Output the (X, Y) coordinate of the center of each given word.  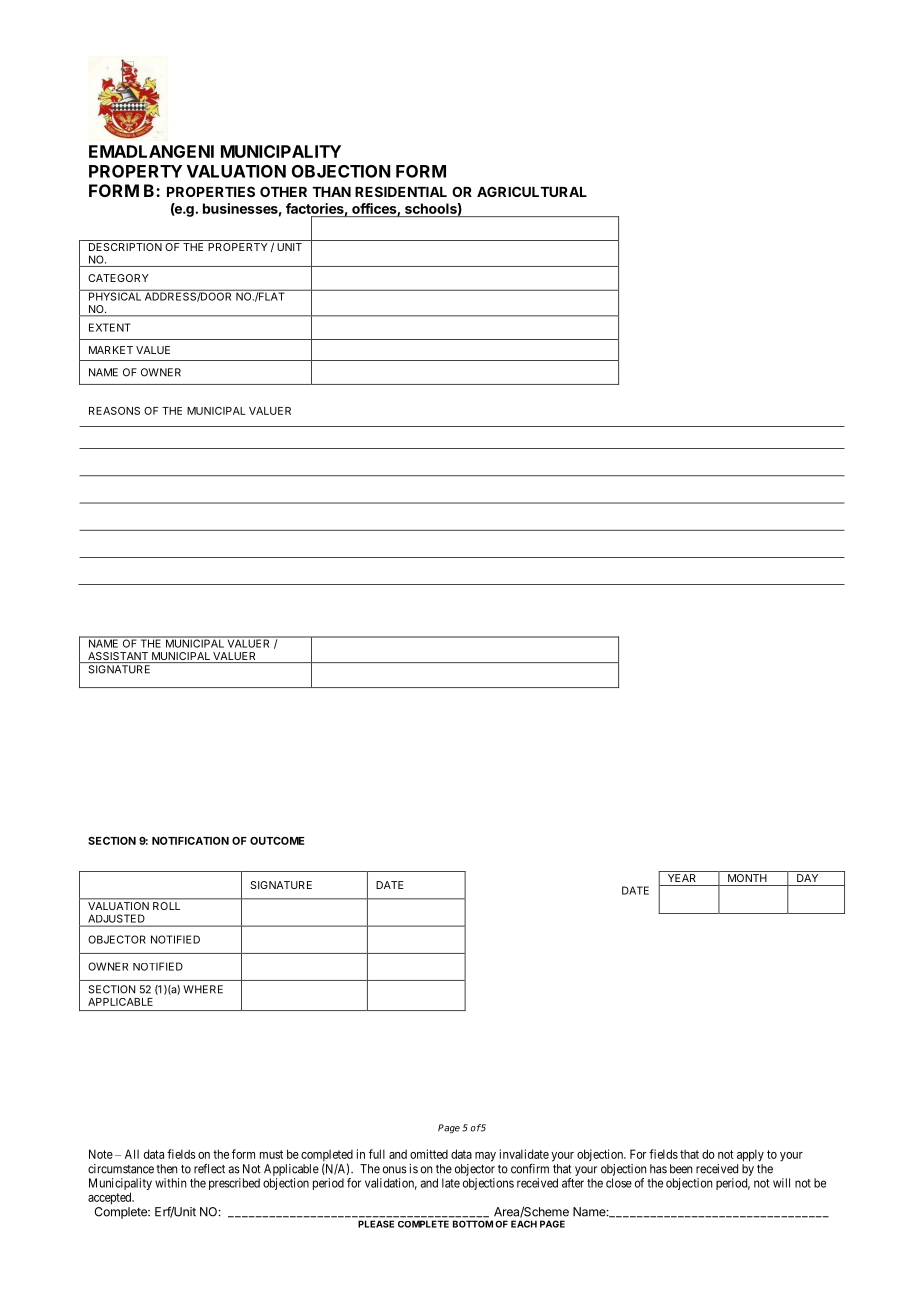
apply (750, 1155)
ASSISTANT (118, 657)
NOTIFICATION (190, 841)
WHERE (203, 989)
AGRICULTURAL (532, 191)
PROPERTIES (211, 191)
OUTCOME (277, 841)
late (451, 1183)
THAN (331, 192)
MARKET (111, 350)
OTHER (283, 191)
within (170, 1183)
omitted (429, 1154)
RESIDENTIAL (401, 191)
